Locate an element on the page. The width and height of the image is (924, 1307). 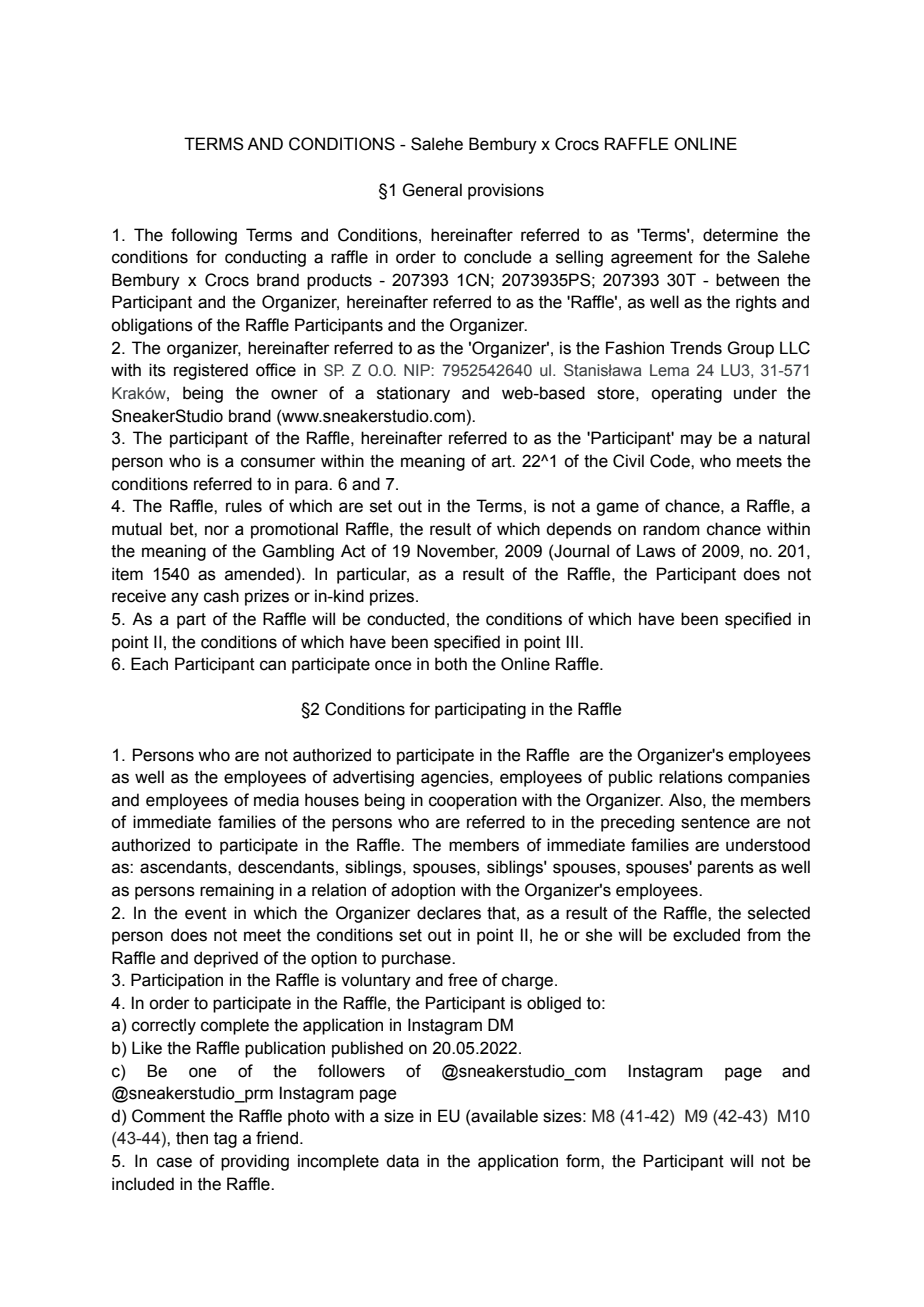
determine is located at coordinates (740, 235).
